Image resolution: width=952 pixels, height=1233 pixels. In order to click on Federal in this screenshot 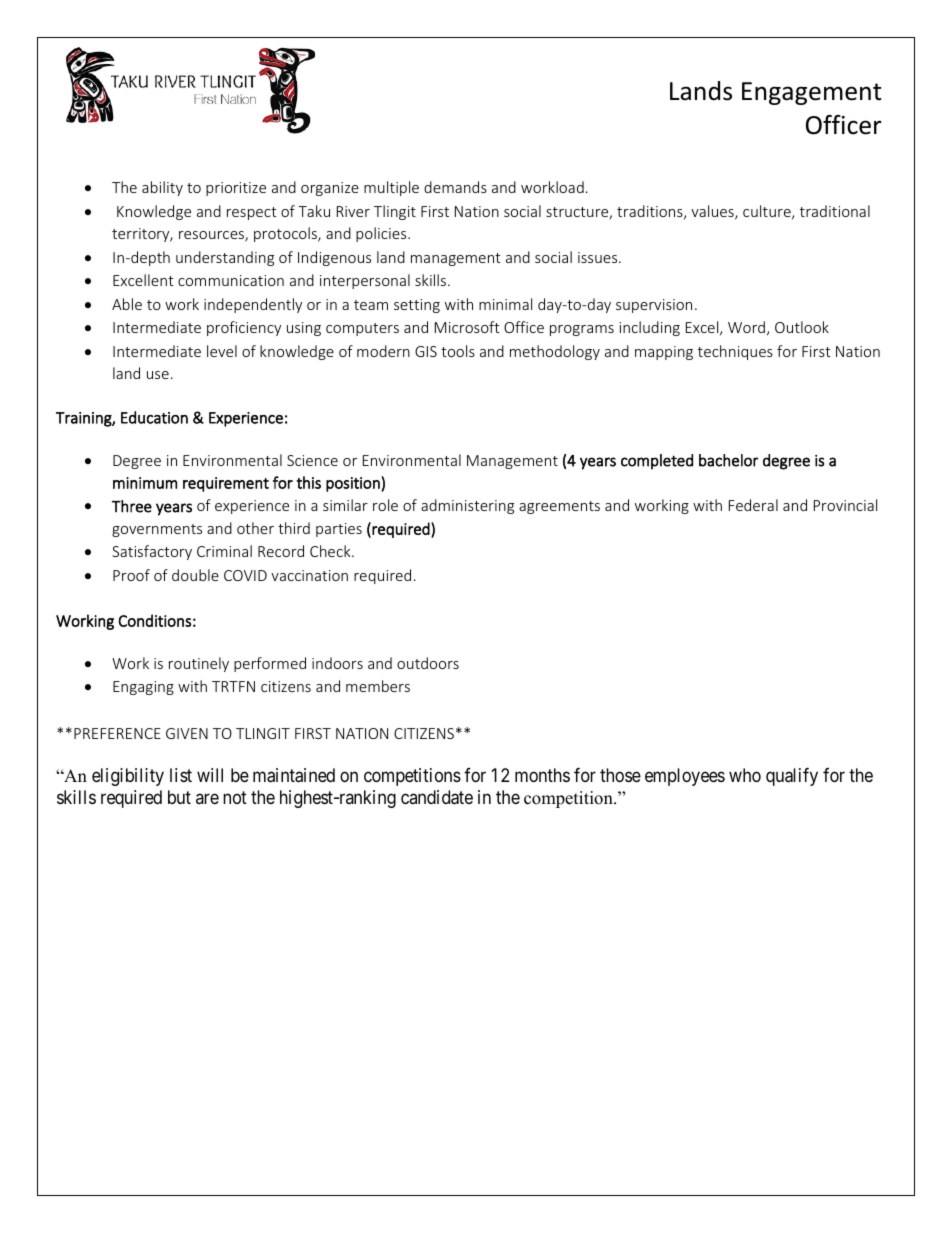, I will do `click(753, 505)`.
